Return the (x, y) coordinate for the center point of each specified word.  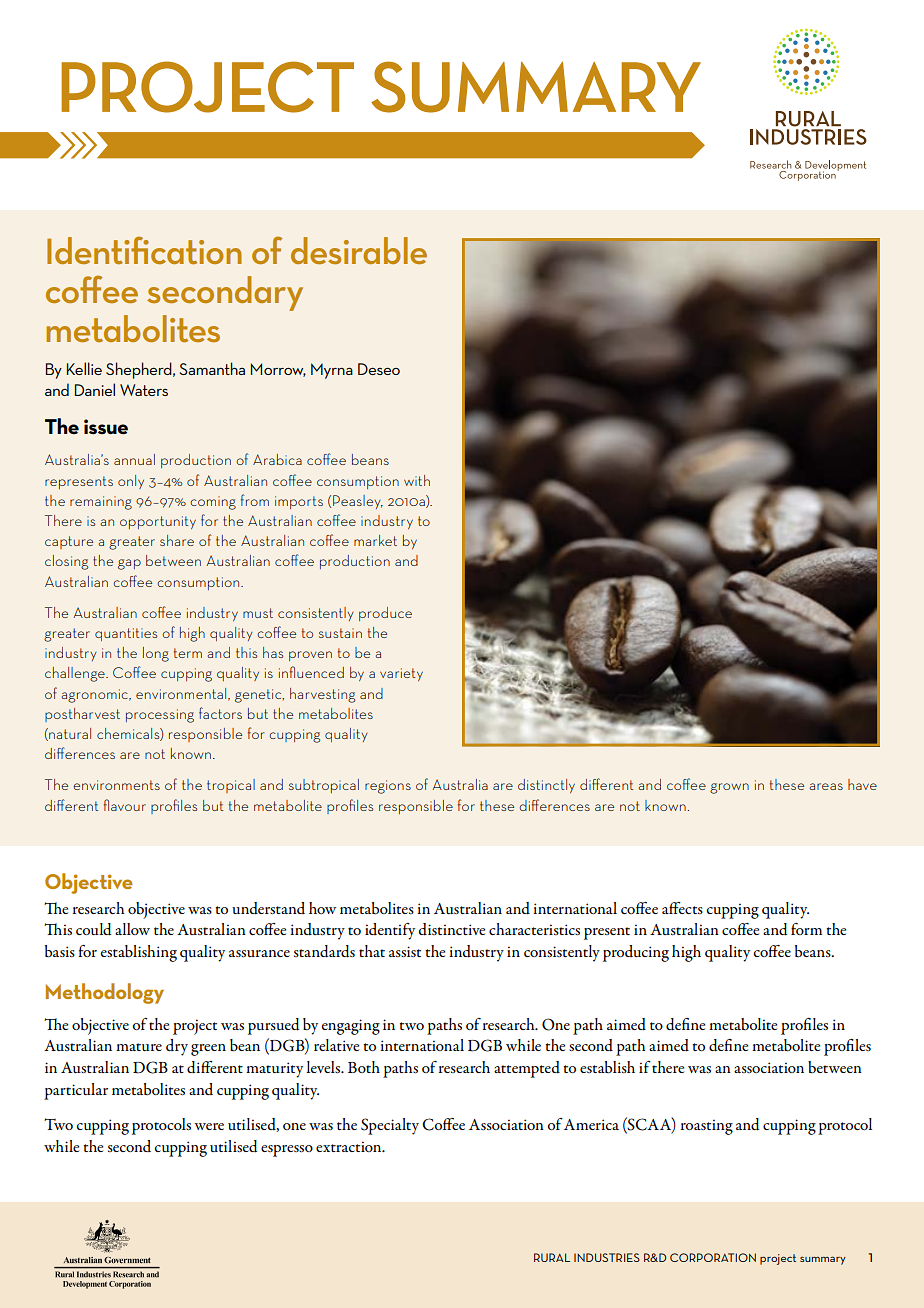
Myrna (332, 371)
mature (139, 1047)
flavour (125, 805)
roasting (707, 1127)
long (156, 654)
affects (682, 908)
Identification (144, 250)
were (209, 1126)
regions (388, 787)
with (417, 480)
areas (826, 786)
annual (134, 459)
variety (401, 674)
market (375, 540)
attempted (527, 1069)
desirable (359, 250)
